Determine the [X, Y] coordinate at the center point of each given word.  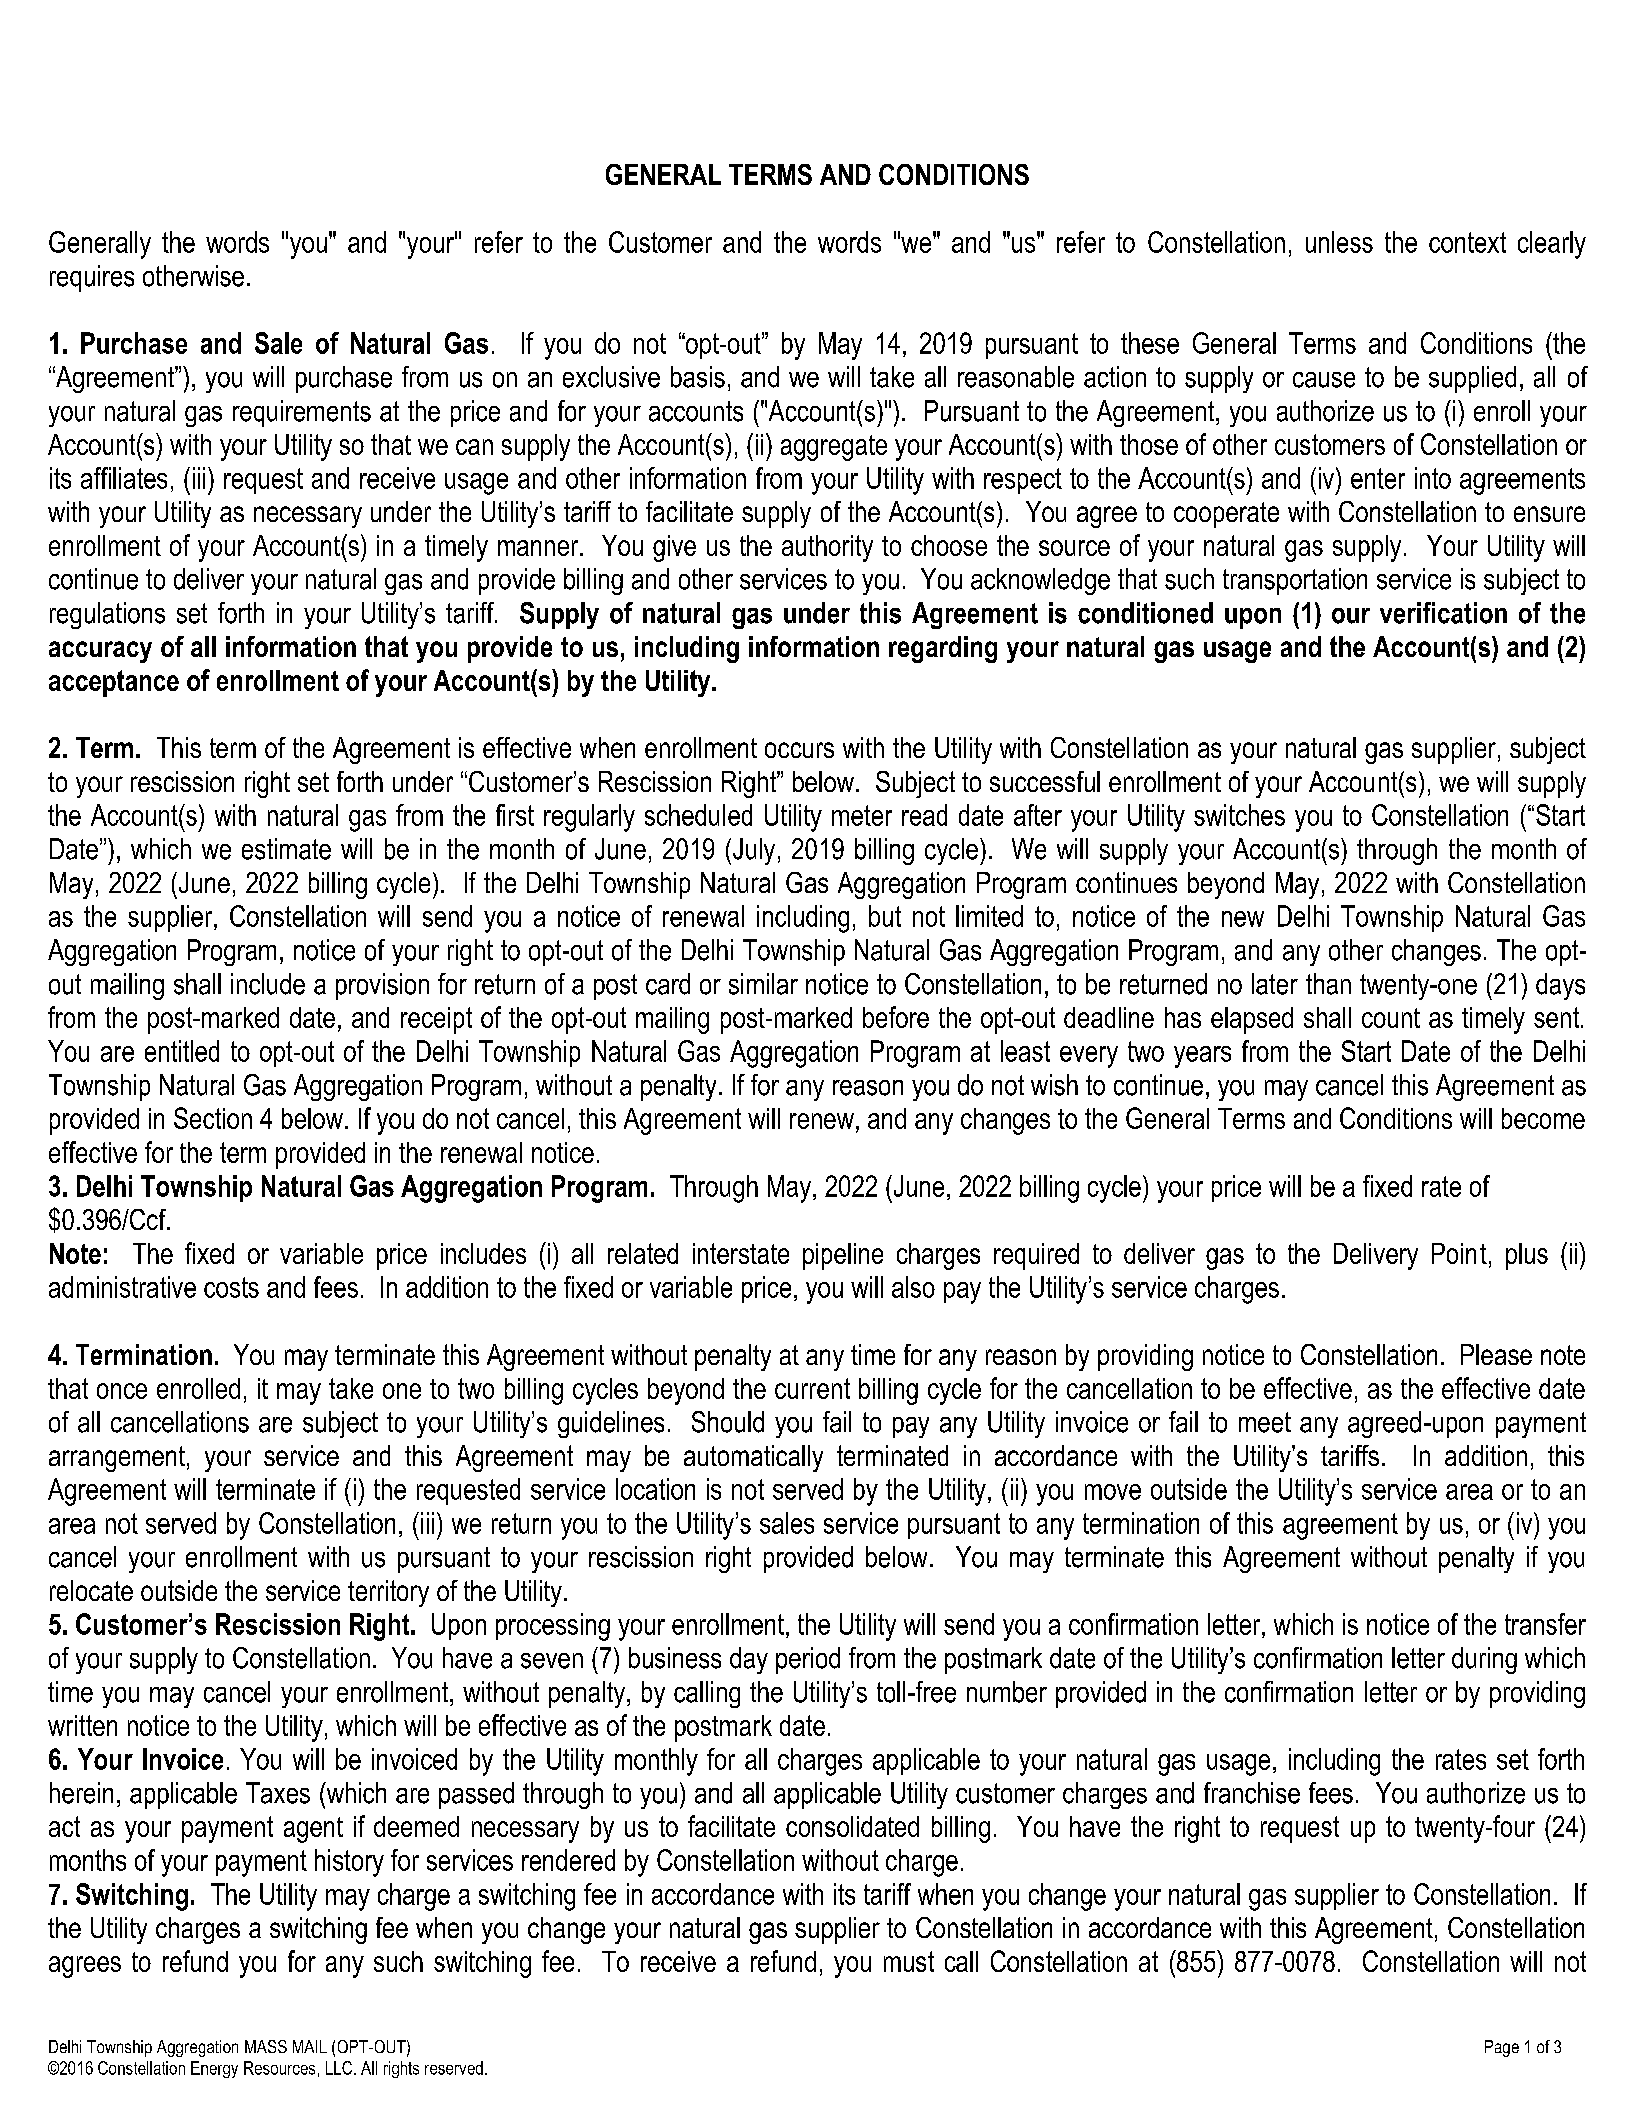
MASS [266, 2046]
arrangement [117, 1459]
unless [1339, 242]
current [812, 1388]
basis [698, 377]
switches [1239, 815]
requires [92, 278]
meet [1265, 1422]
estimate [286, 849]
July [754, 851]
